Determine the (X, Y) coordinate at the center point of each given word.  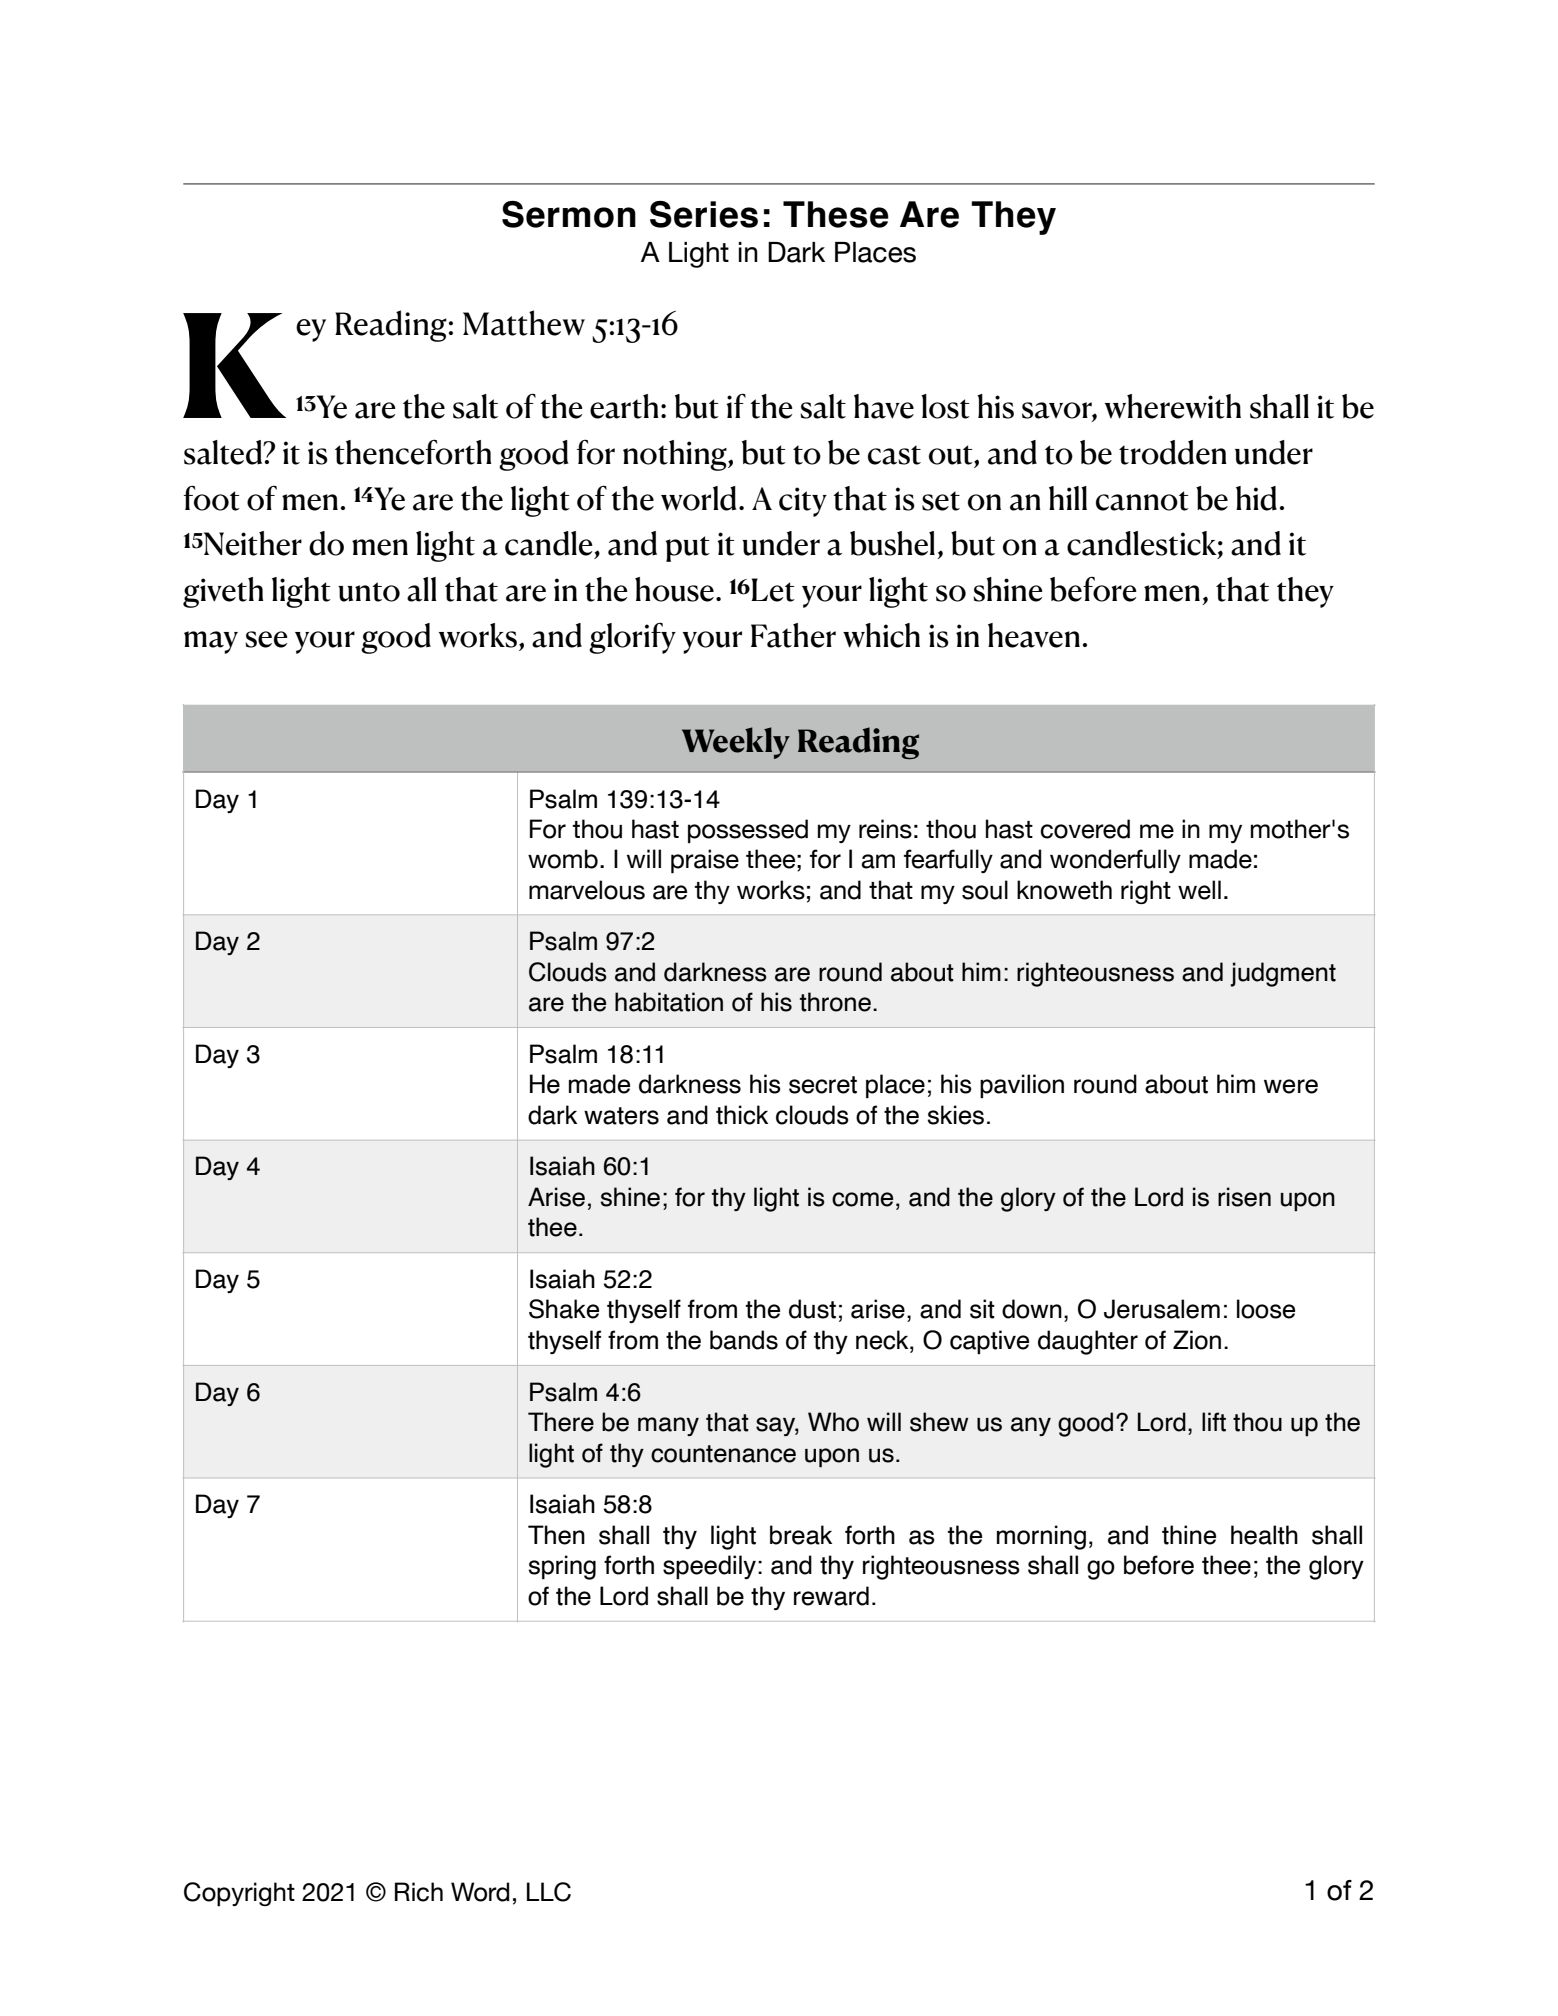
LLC (549, 1892)
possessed (748, 831)
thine (1189, 1535)
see (266, 639)
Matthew (524, 323)
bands (744, 1340)
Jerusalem (1162, 1309)
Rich (419, 1892)
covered (1085, 829)
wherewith (1173, 406)
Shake (564, 1309)
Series (704, 214)
